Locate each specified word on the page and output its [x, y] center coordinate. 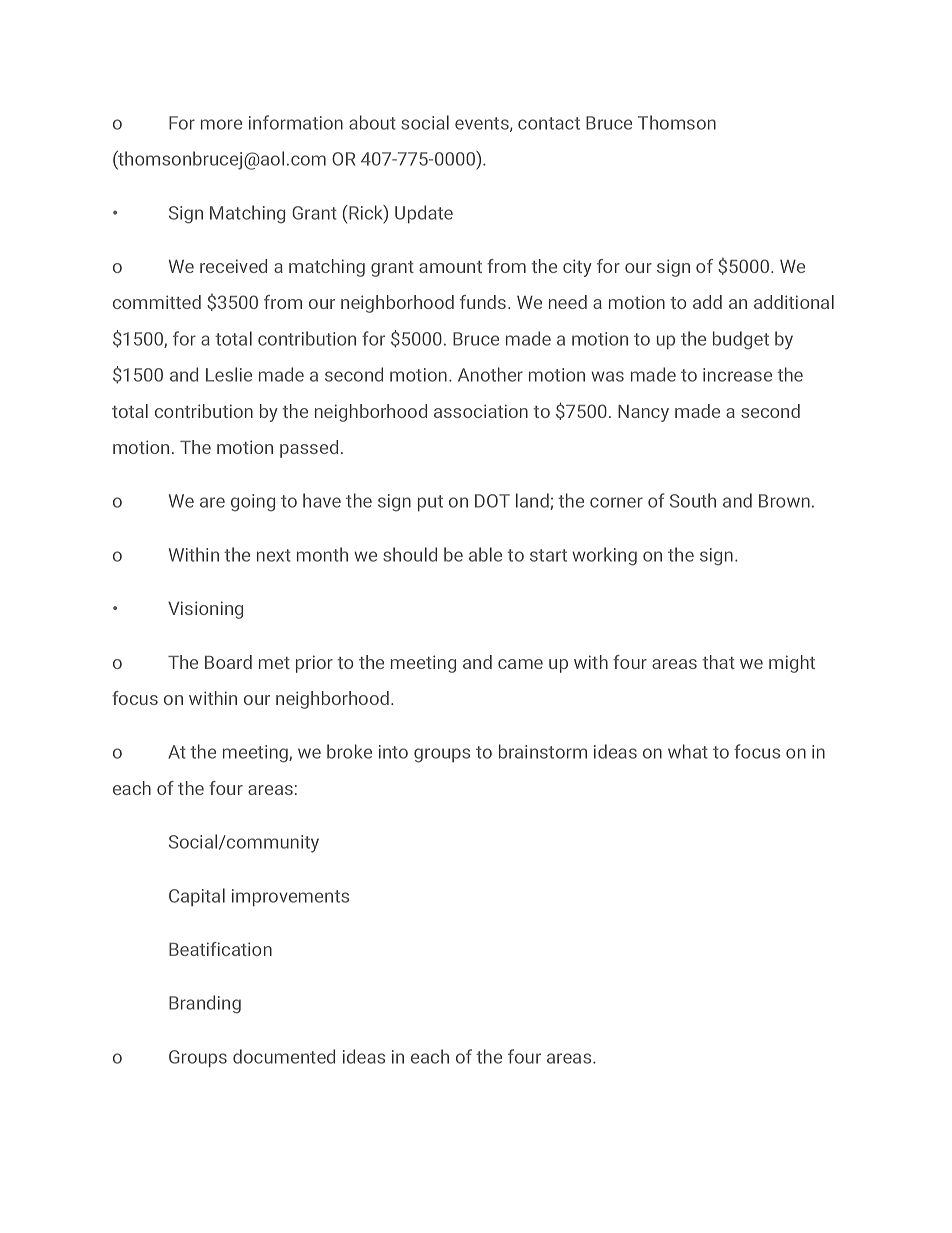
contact [549, 123]
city [577, 268]
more [221, 124]
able [485, 554]
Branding [205, 1004]
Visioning [205, 610]
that [718, 662]
